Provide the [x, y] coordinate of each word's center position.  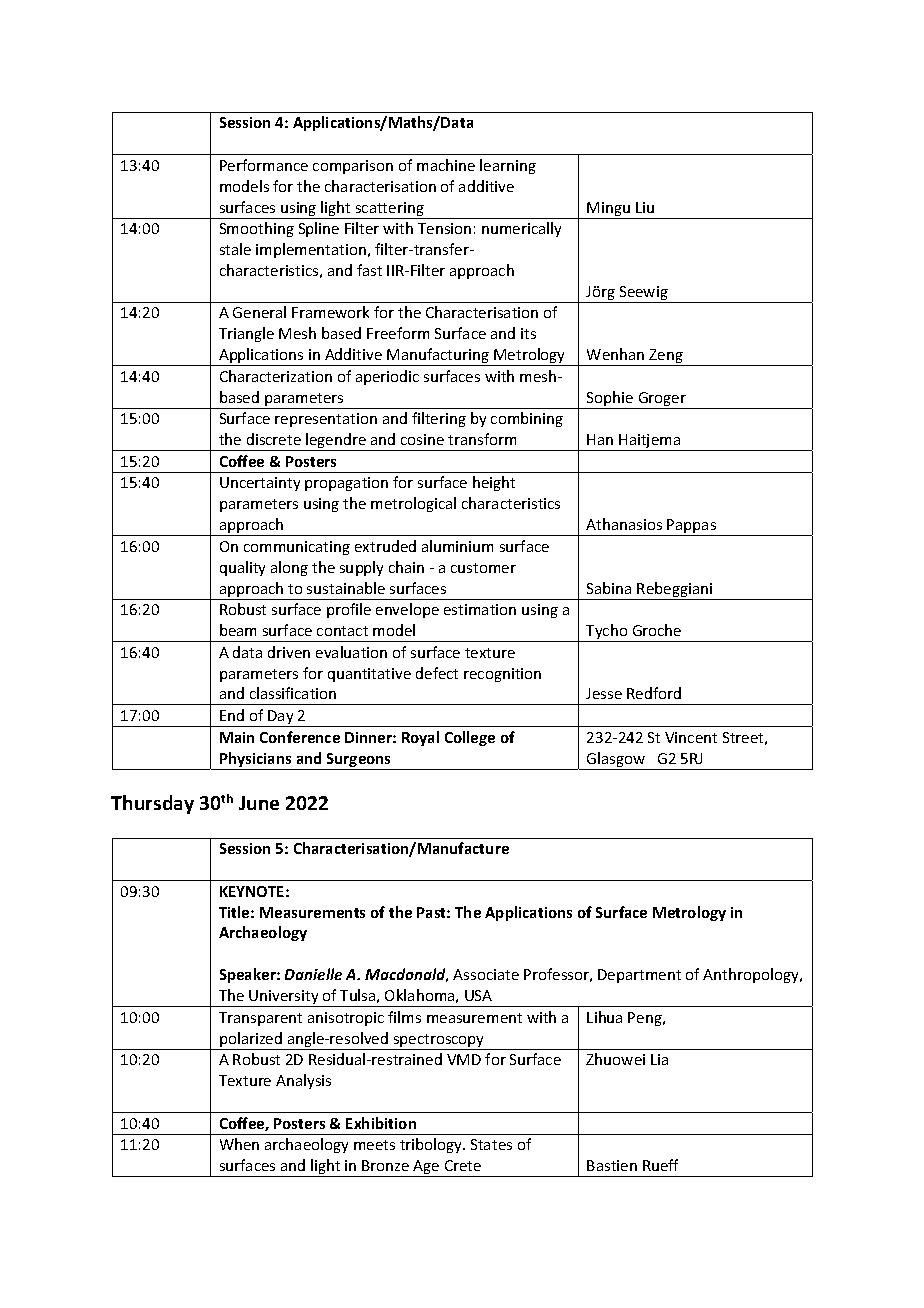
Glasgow [616, 761]
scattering [389, 210]
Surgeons [359, 761]
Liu [645, 207]
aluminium [457, 546]
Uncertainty [260, 484]
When [239, 1144]
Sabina [609, 588]
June [259, 803]
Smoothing [257, 229]
